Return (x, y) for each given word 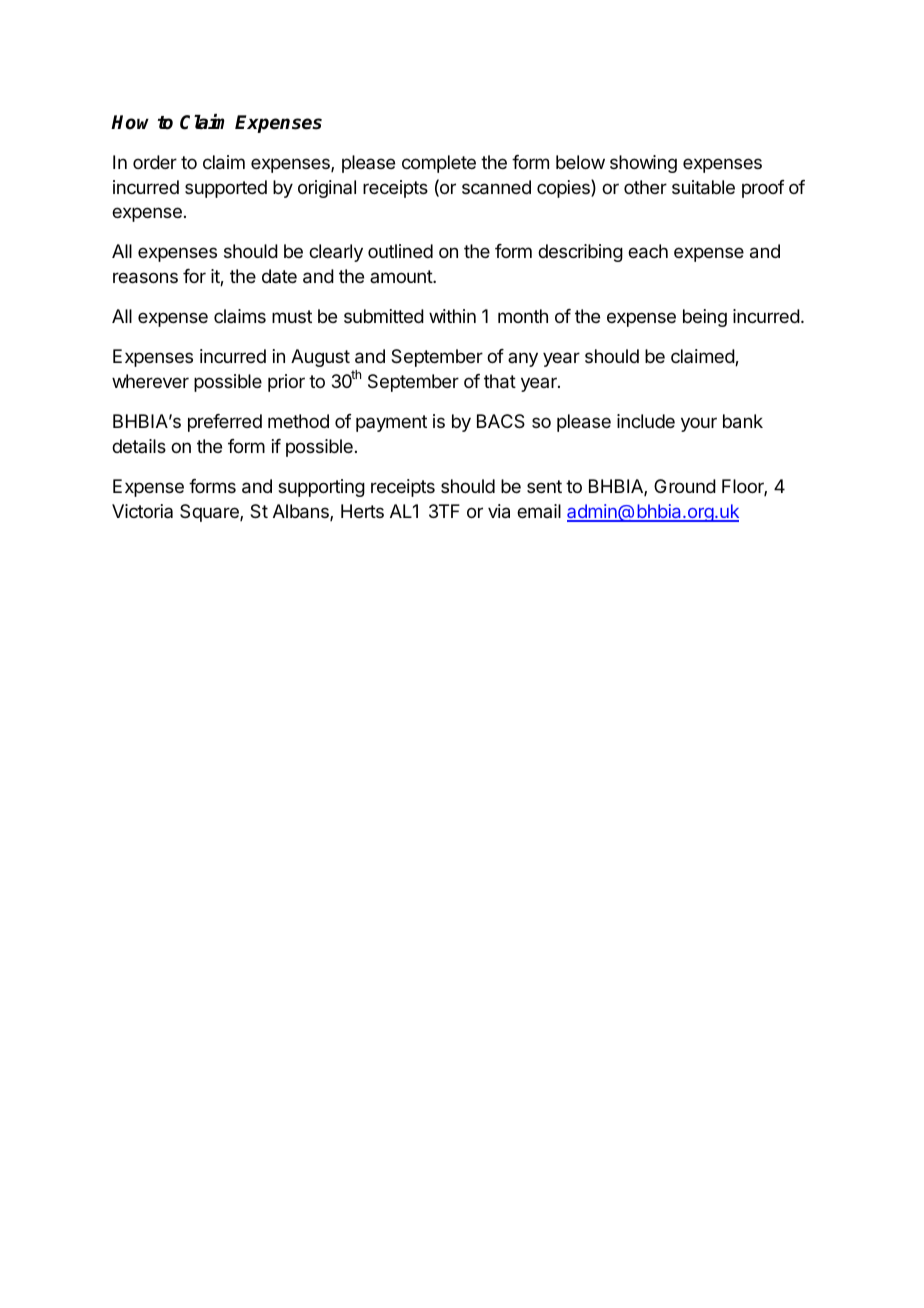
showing (643, 164)
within (452, 316)
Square (210, 513)
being (705, 318)
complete (439, 164)
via (499, 511)
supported (226, 189)
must (292, 316)
